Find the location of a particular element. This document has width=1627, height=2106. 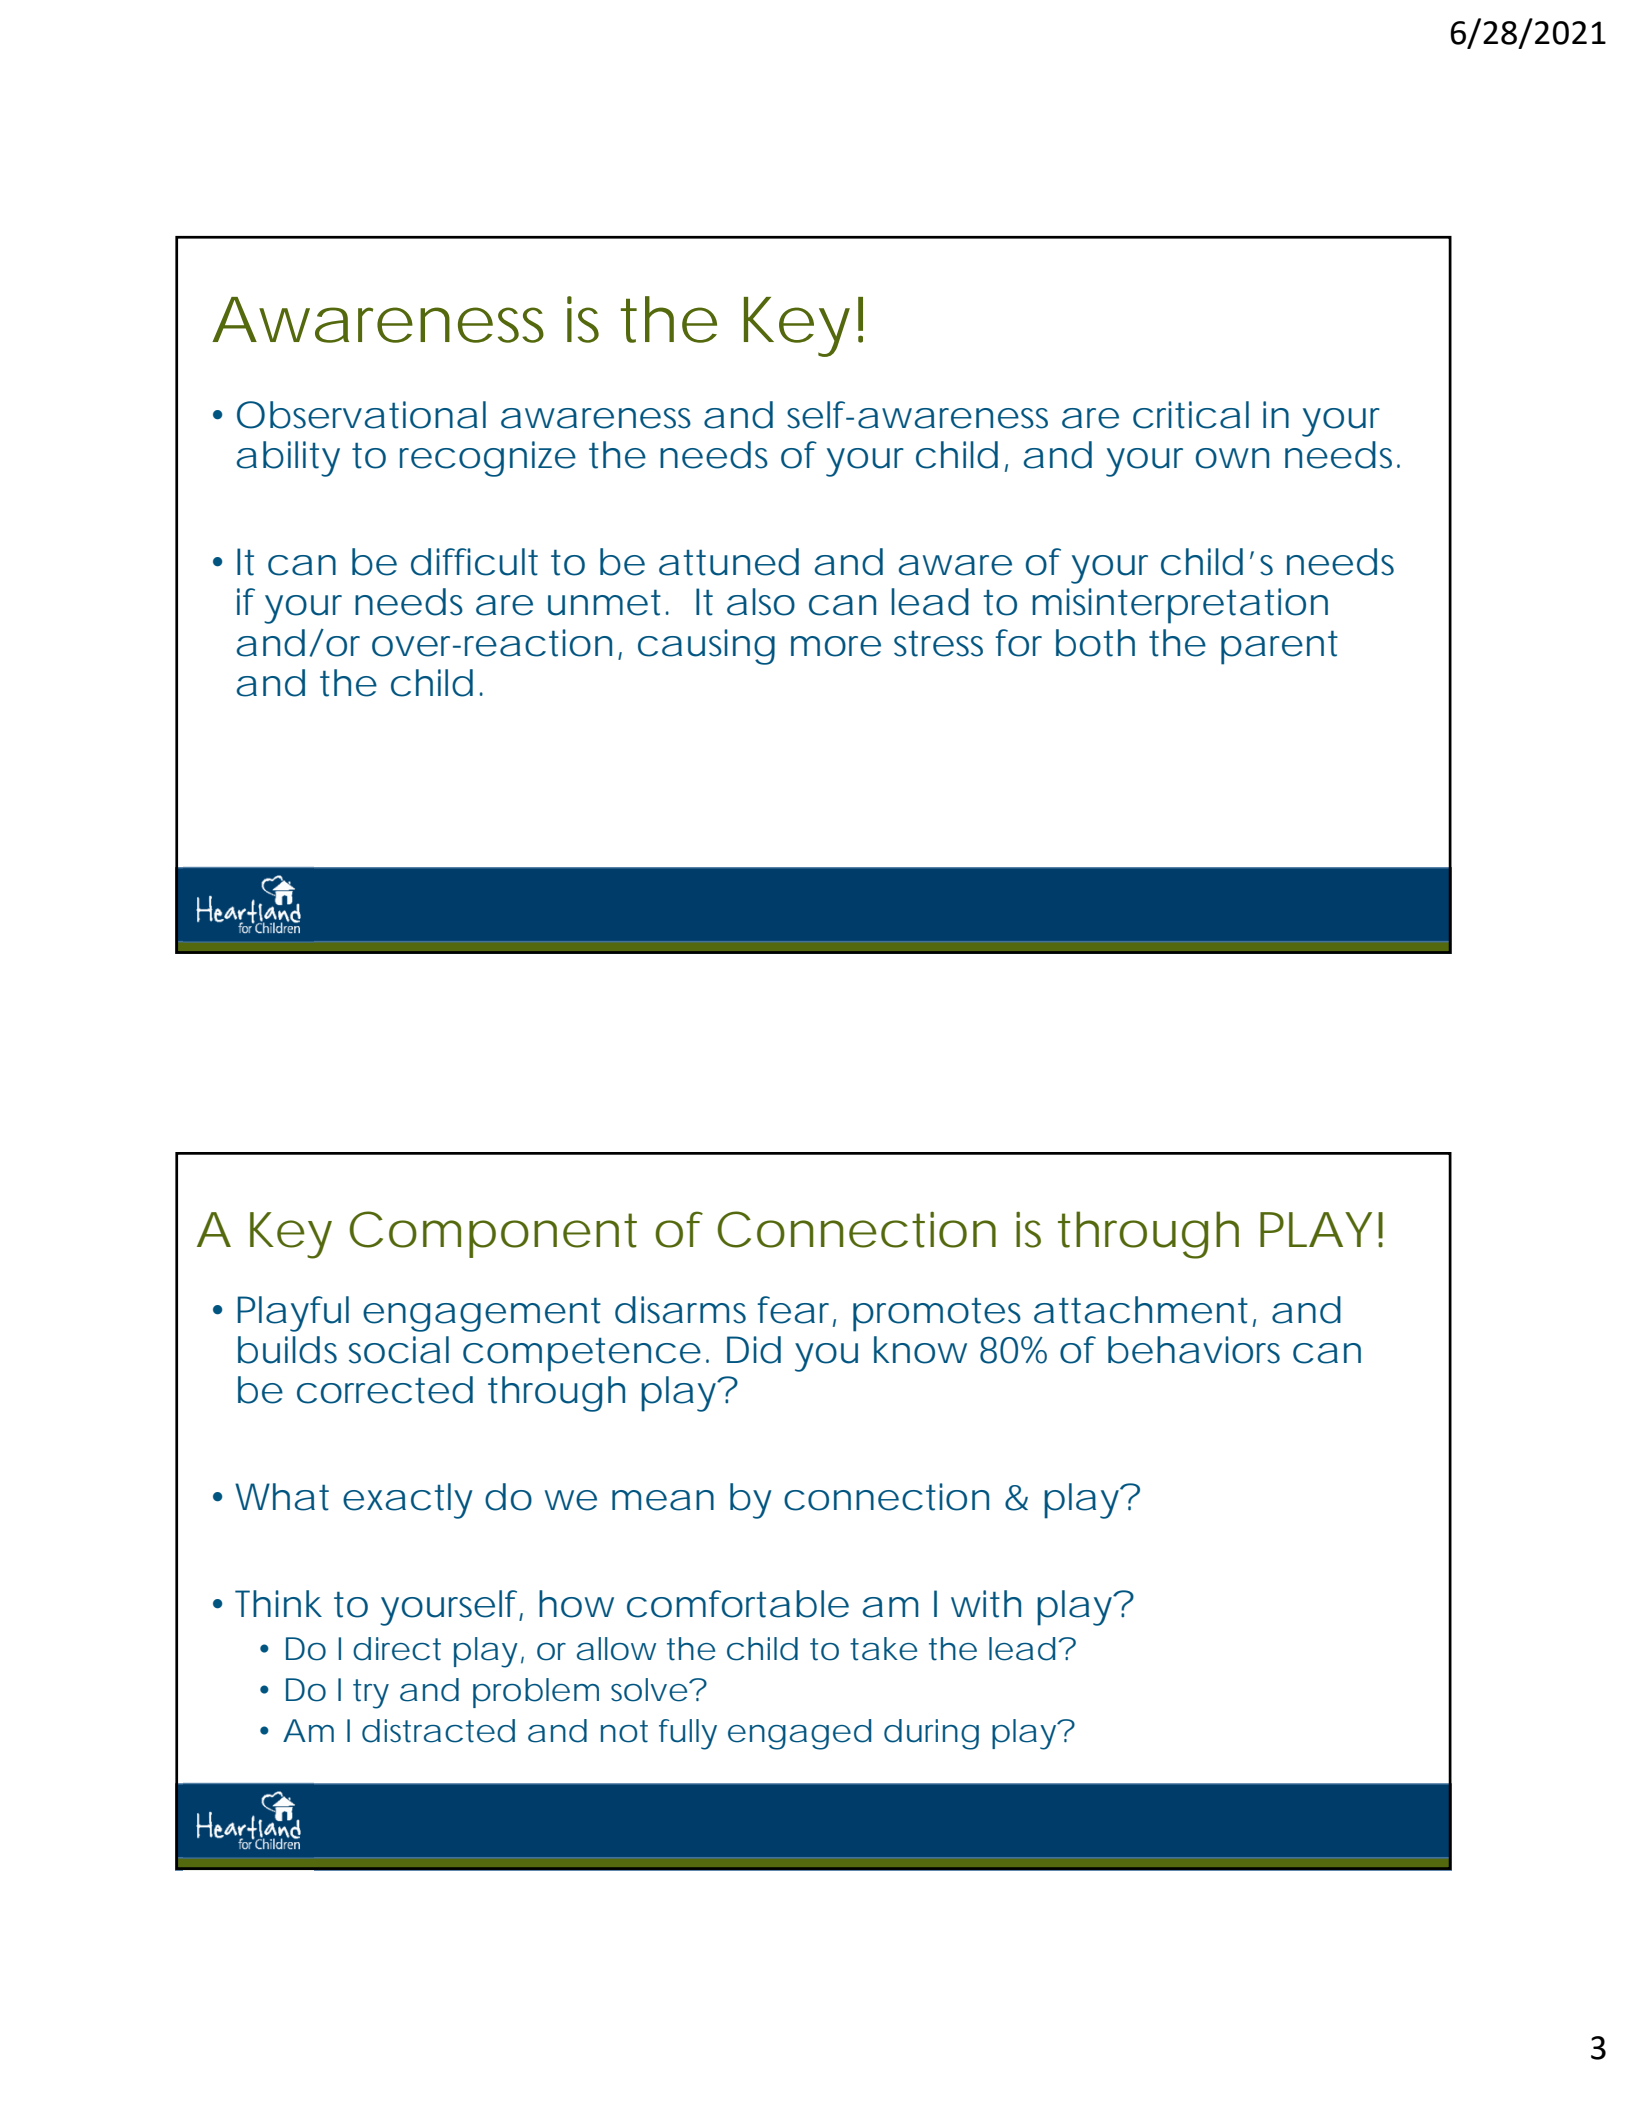

causing is located at coordinates (706, 647).
